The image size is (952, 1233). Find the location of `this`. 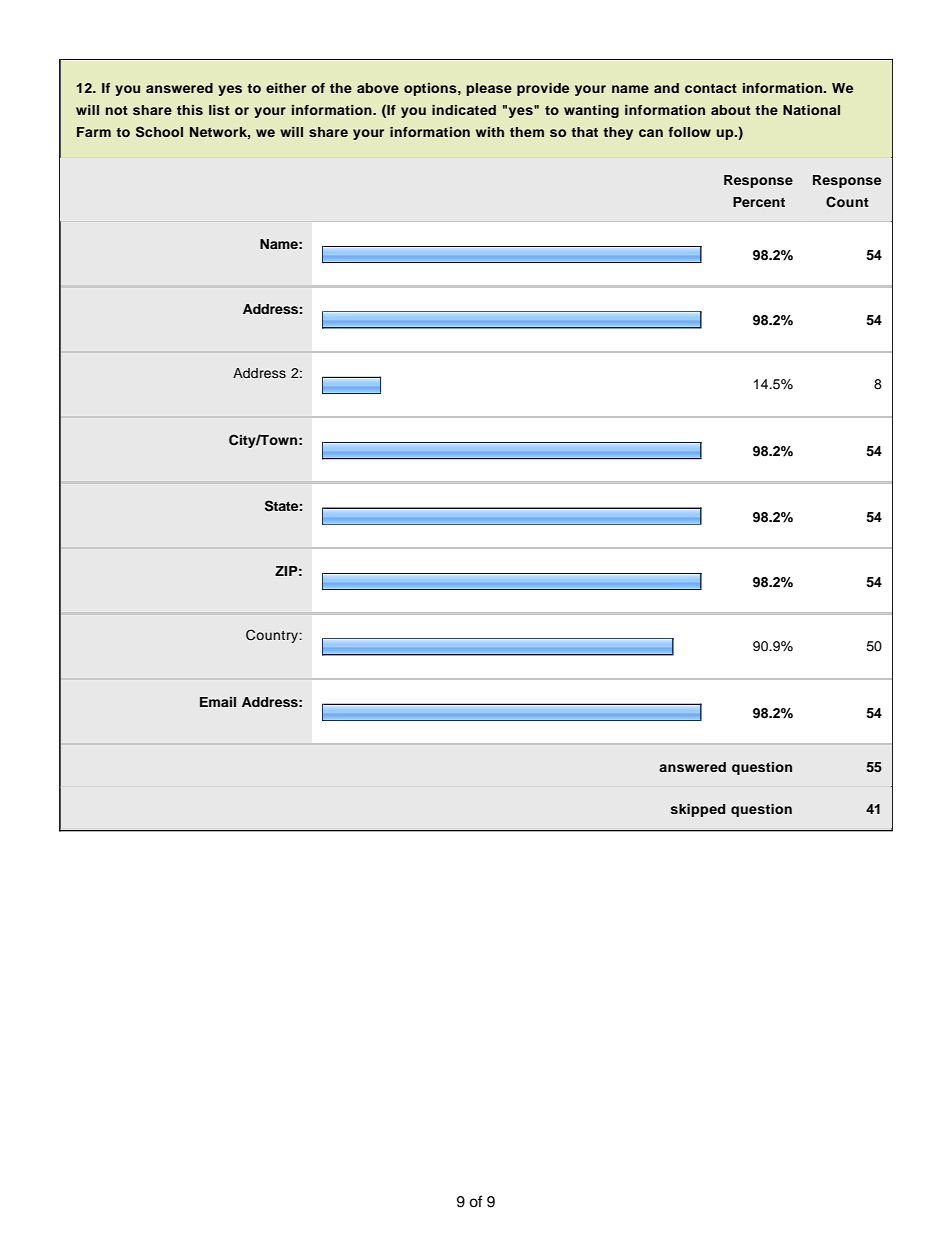

this is located at coordinates (190, 110).
